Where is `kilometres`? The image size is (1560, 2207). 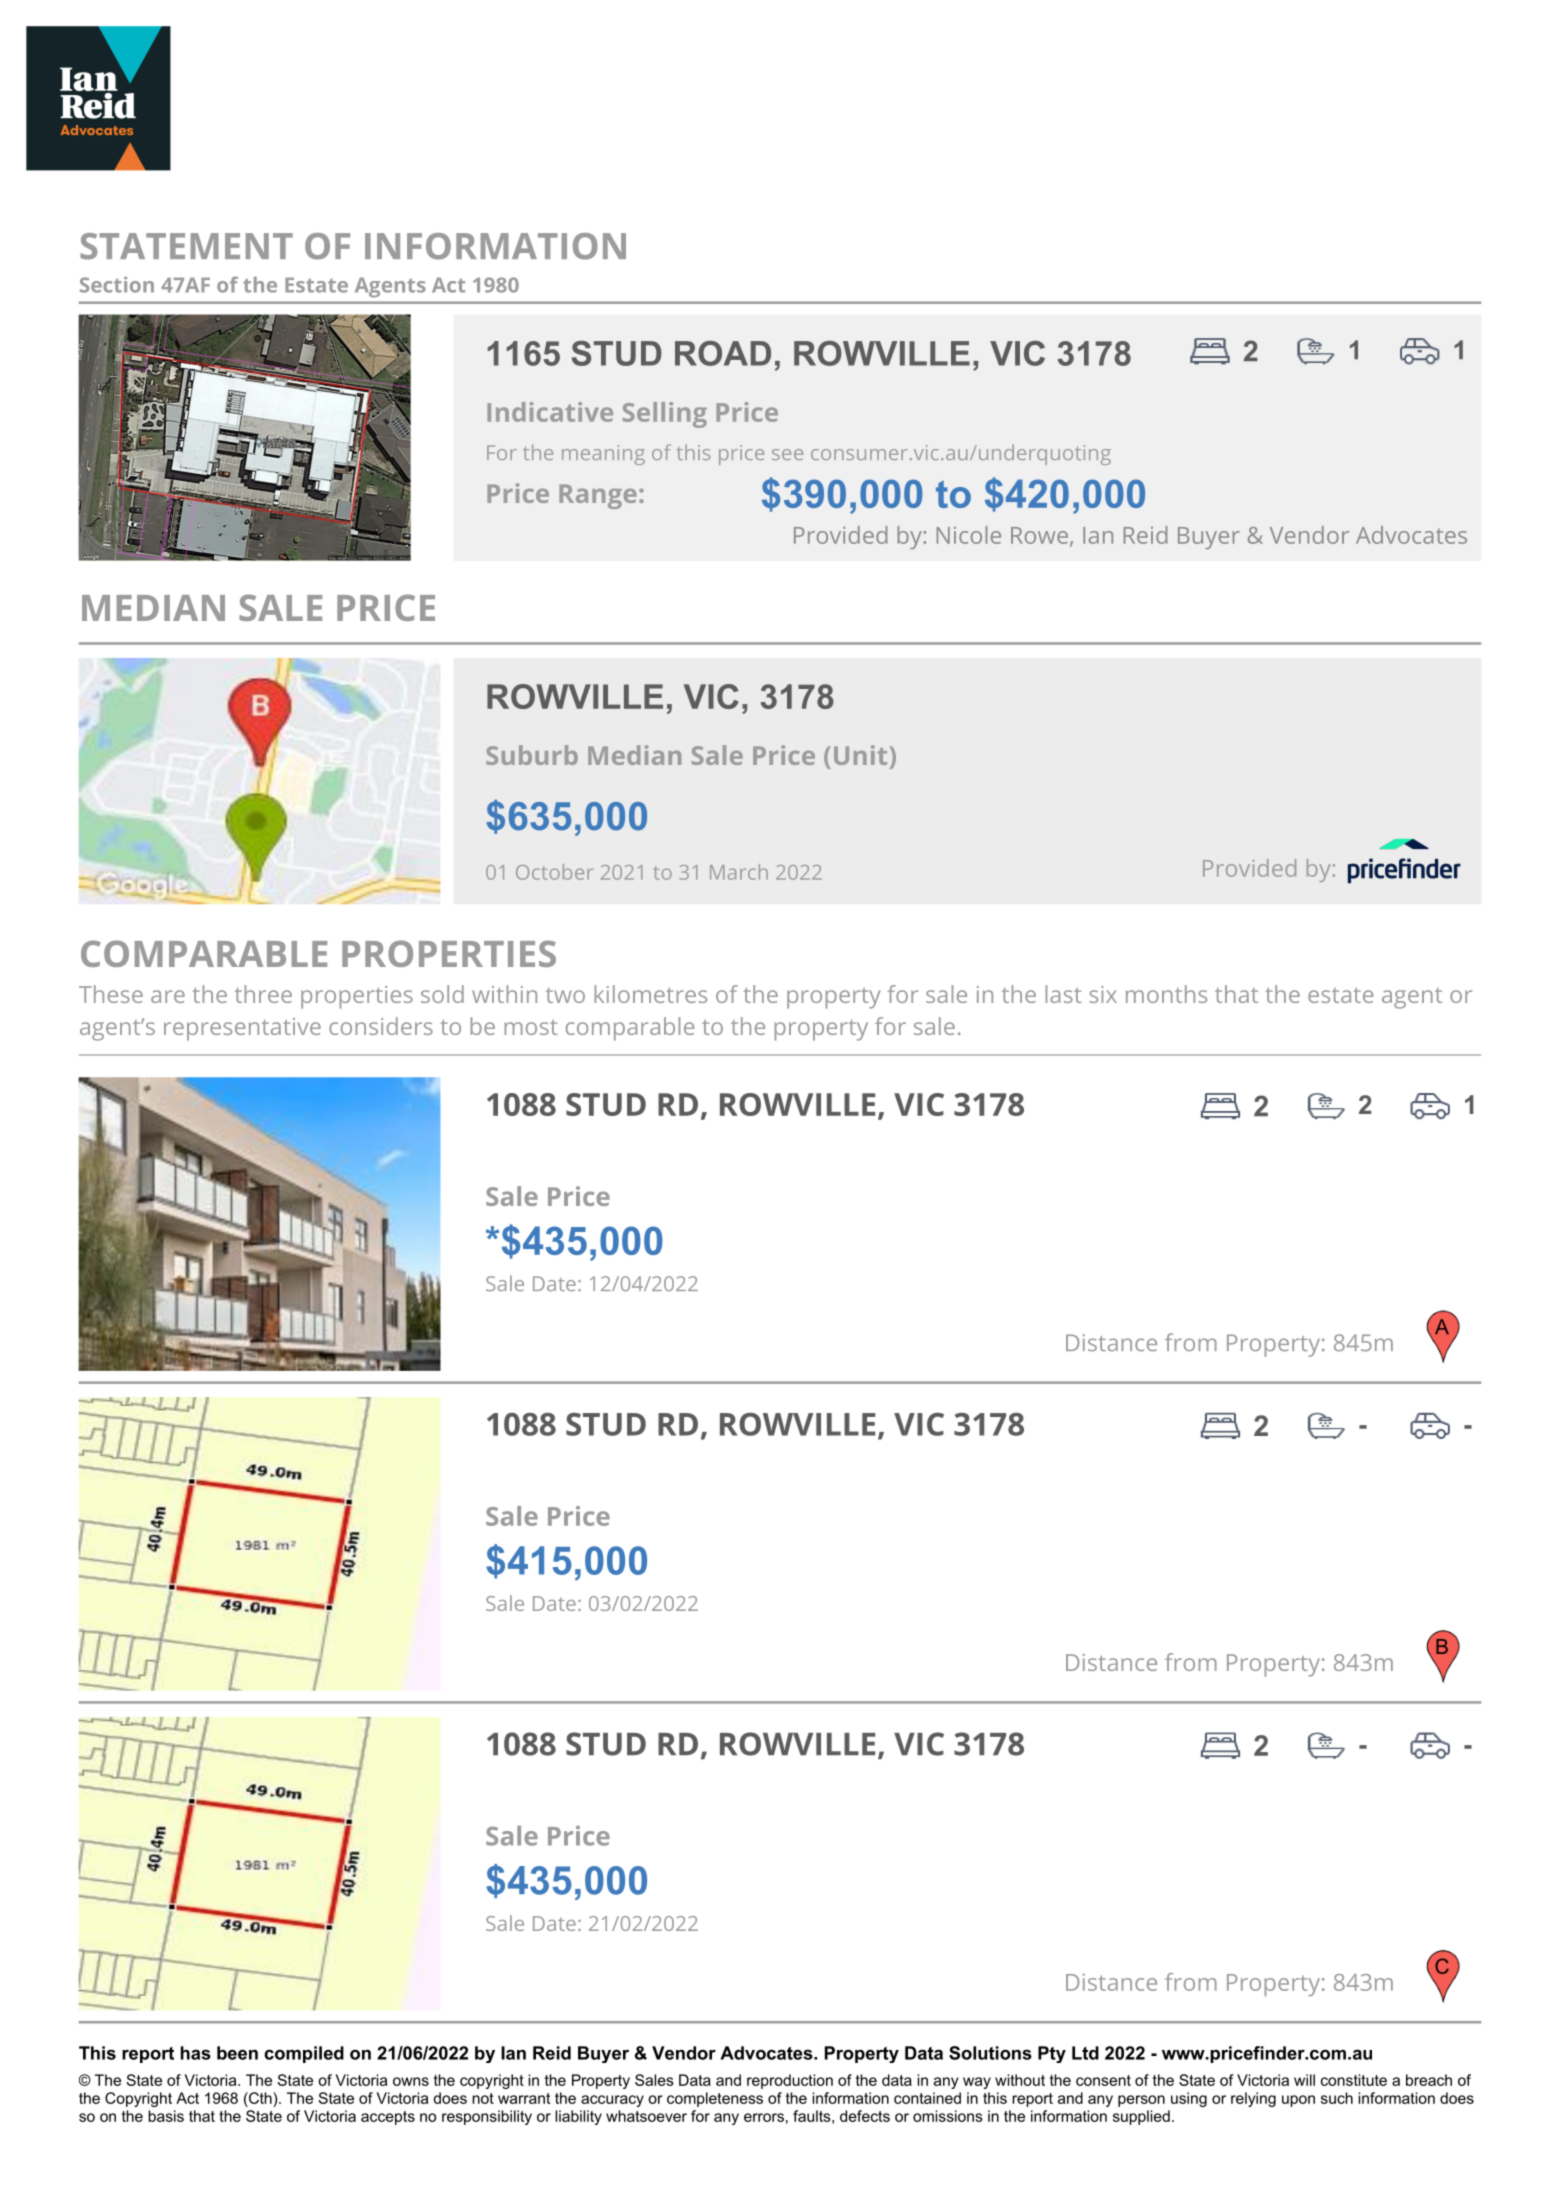
kilometres is located at coordinates (651, 994).
